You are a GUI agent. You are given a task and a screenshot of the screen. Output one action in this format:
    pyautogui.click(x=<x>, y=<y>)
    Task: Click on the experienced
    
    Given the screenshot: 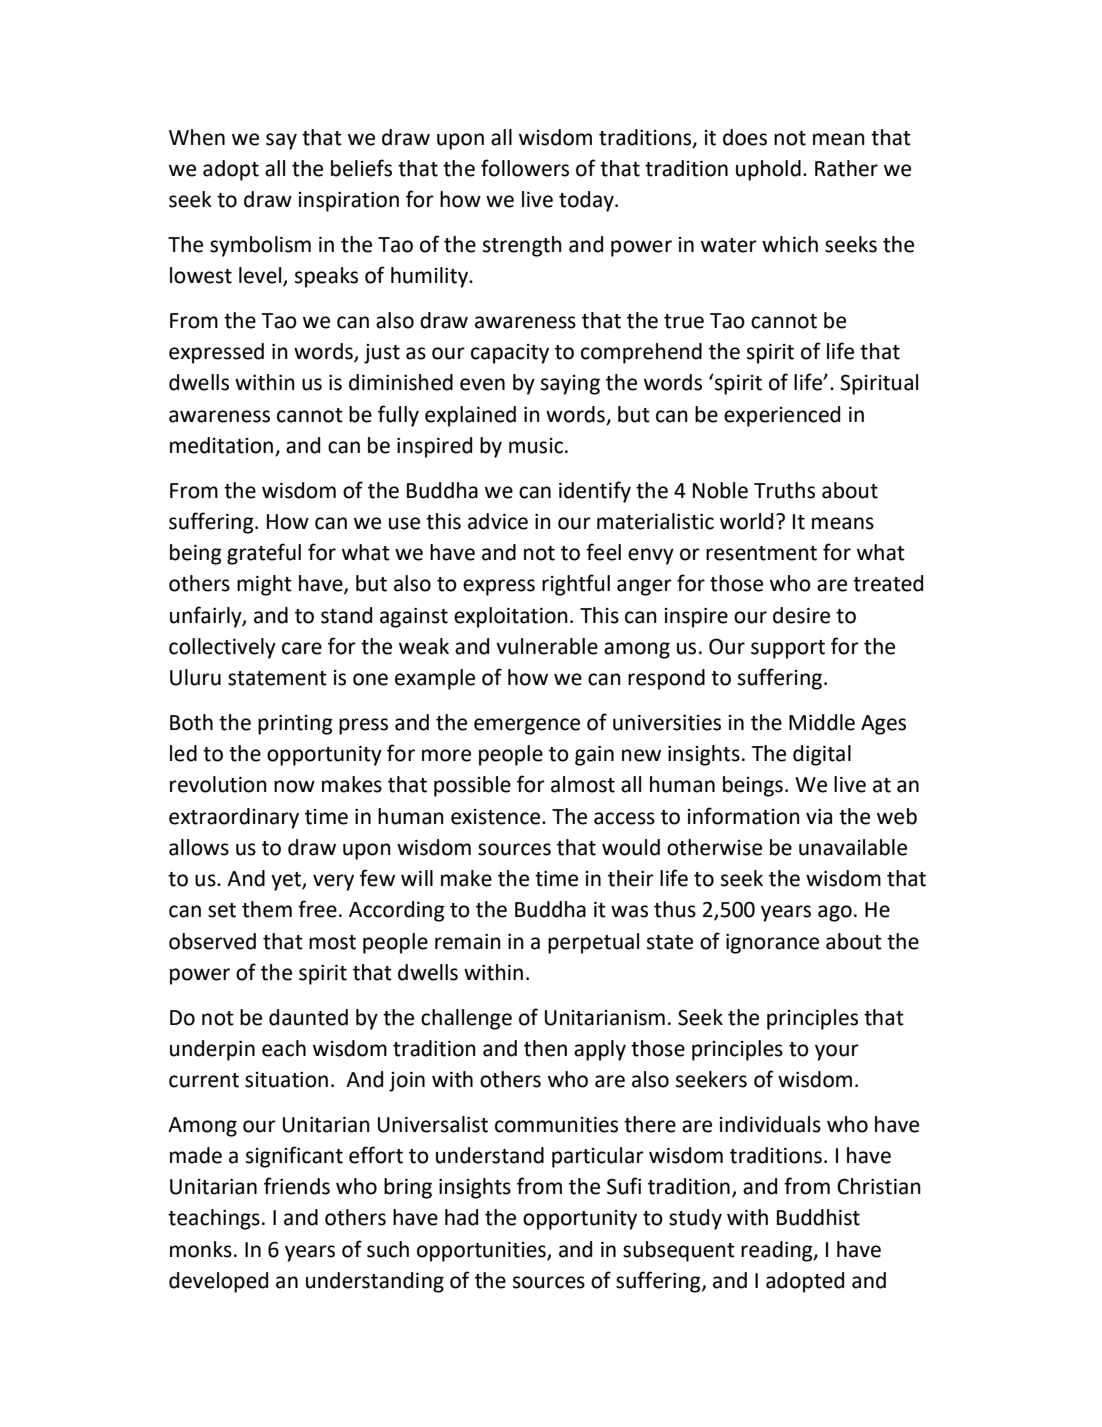 What is the action you would take?
    pyautogui.click(x=782, y=416)
